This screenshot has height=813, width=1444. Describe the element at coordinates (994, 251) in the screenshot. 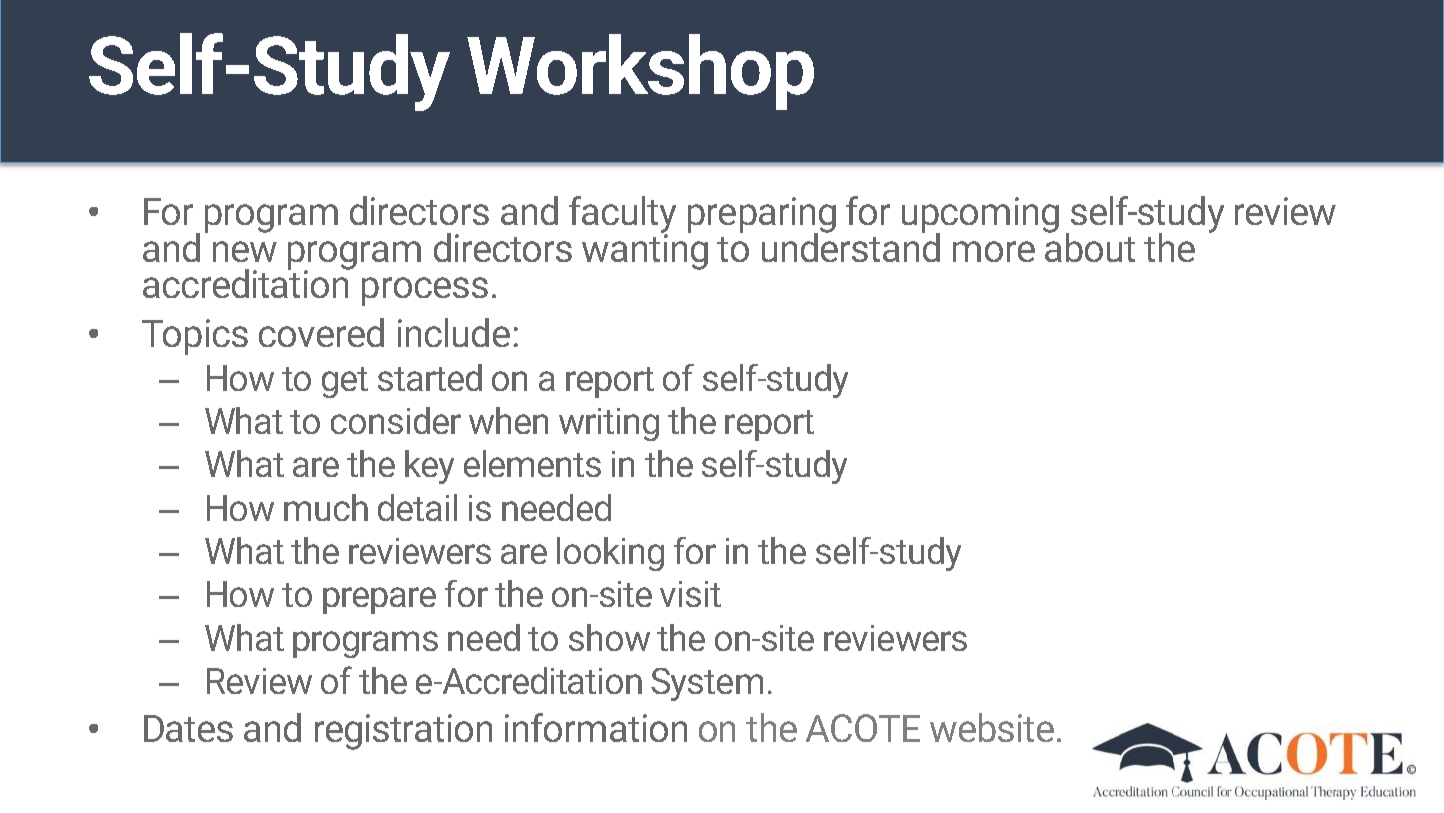

I see `more` at that location.
